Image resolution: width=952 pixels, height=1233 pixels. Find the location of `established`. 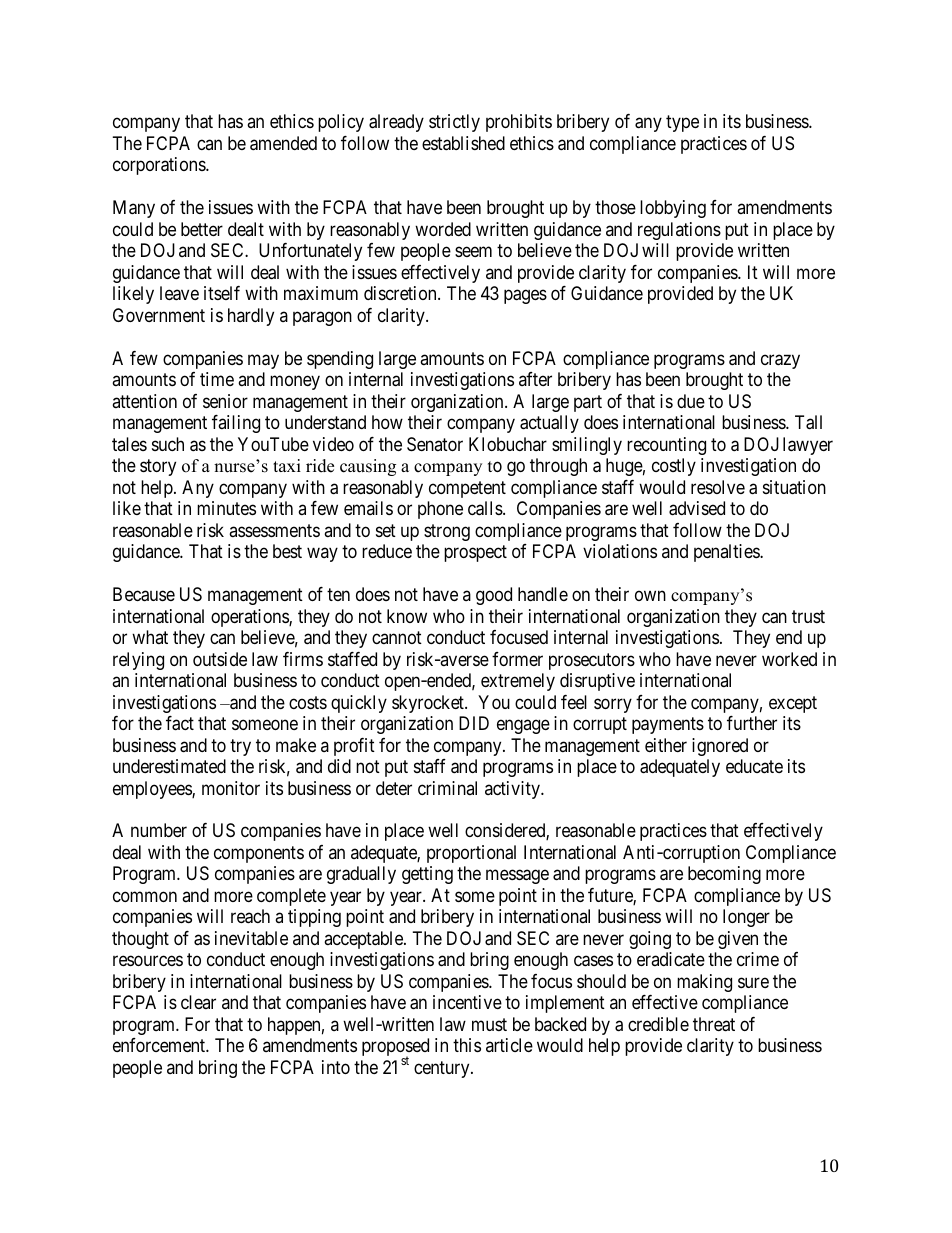

established is located at coordinates (463, 143).
